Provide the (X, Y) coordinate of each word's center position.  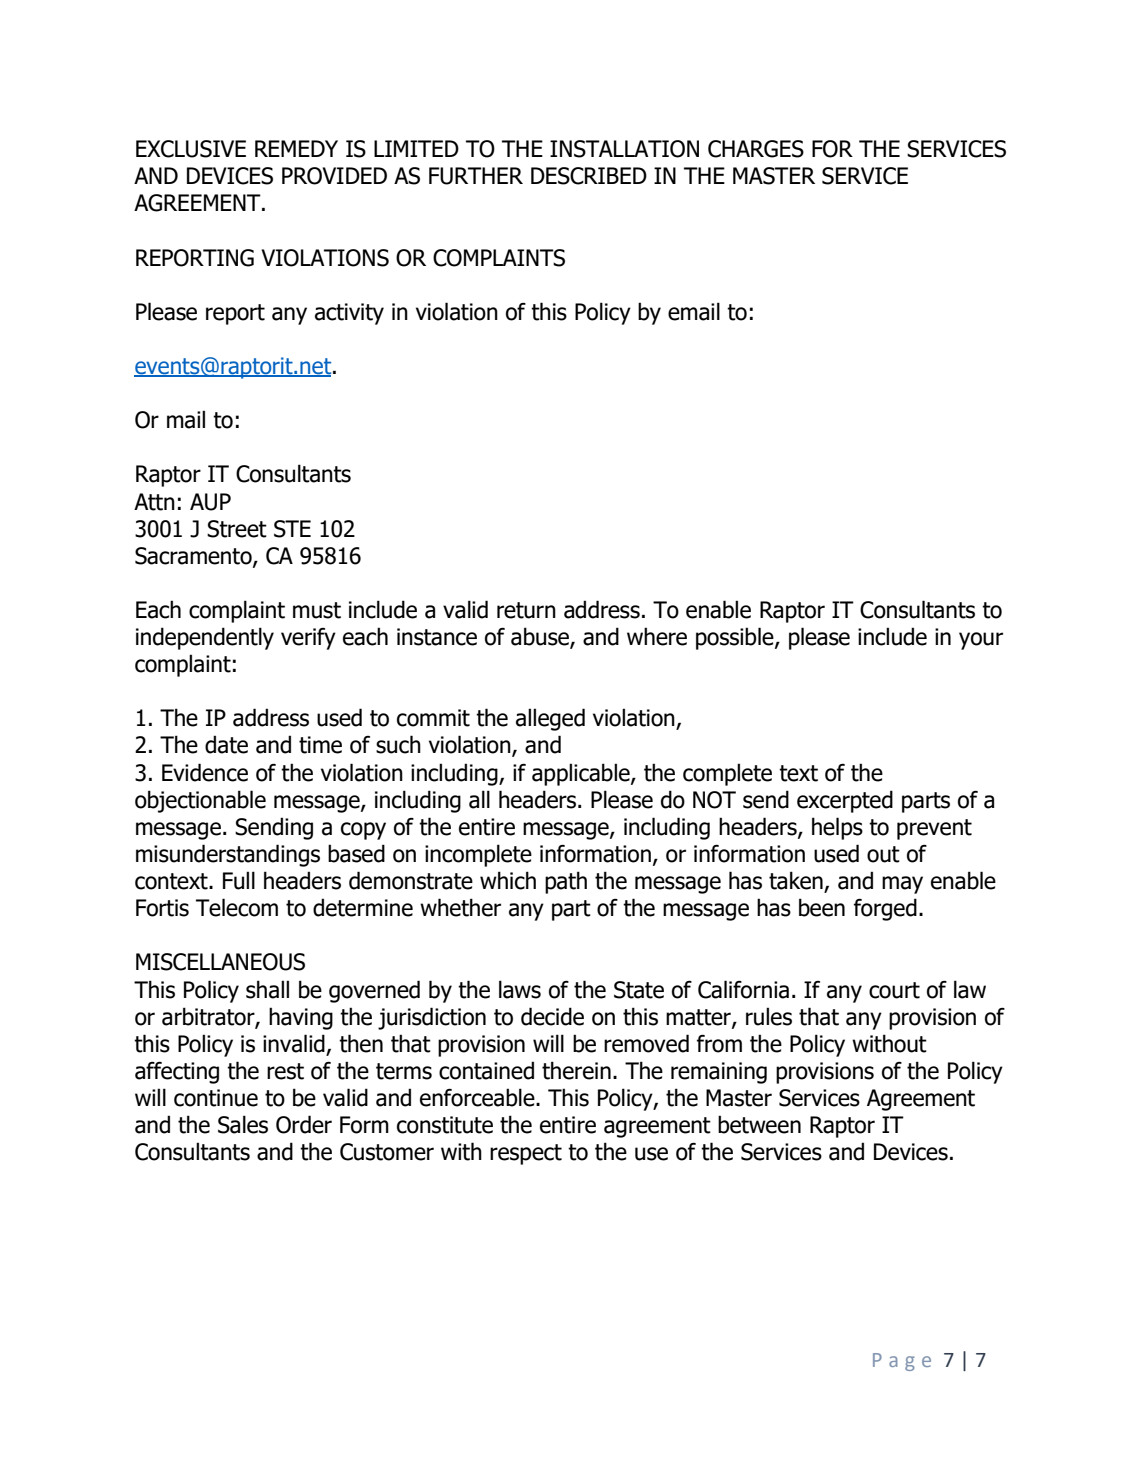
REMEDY (296, 148)
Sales (243, 1124)
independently (205, 638)
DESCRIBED (589, 176)
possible (736, 638)
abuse (541, 637)
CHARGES (756, 149)
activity (349, 314)
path (566, 882)
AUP (210, 502)
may (902, 885)
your (981, 641)
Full (239, 880)
